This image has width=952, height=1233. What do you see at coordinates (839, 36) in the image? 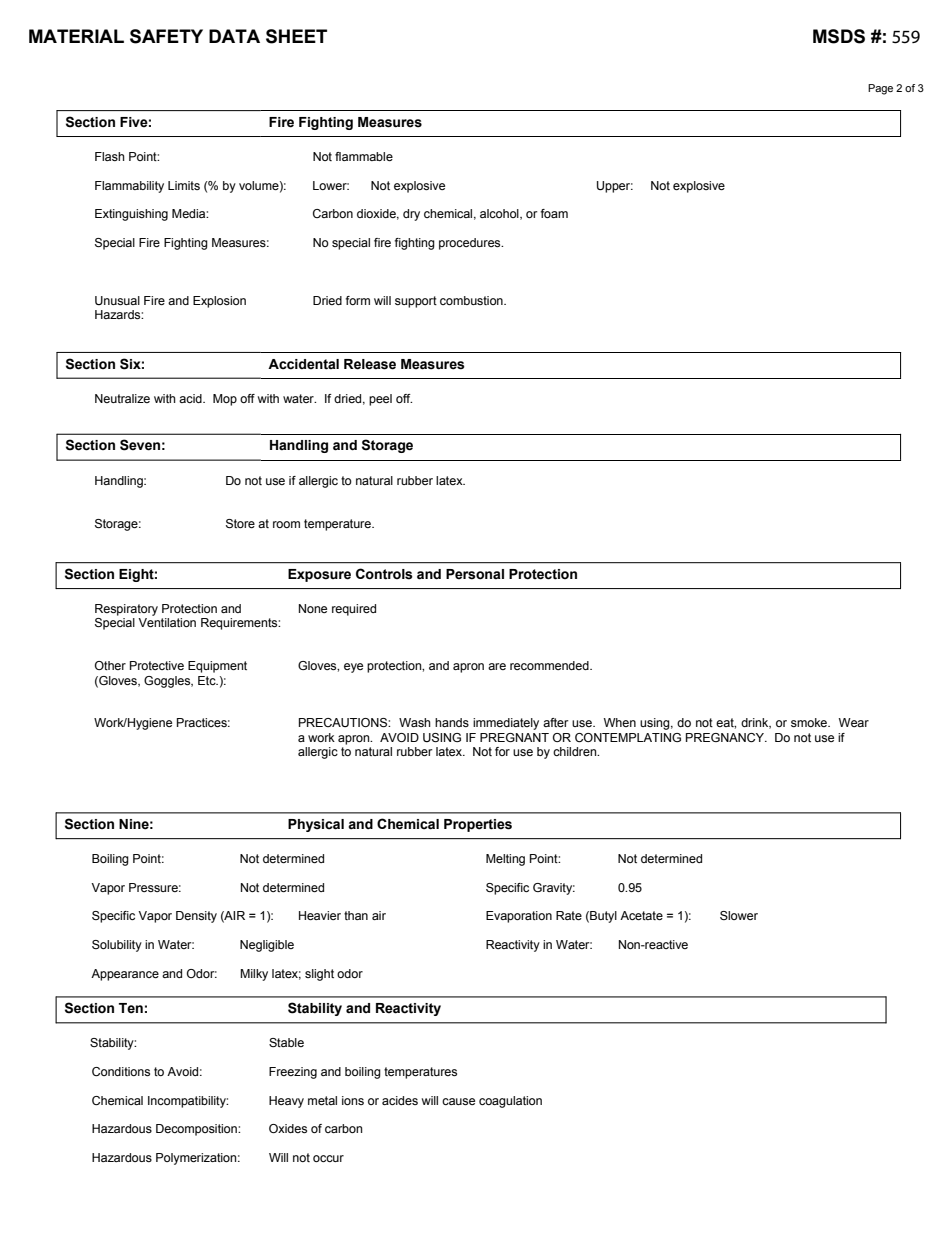
I see `MSDS` at bounding box center [839, 36].
